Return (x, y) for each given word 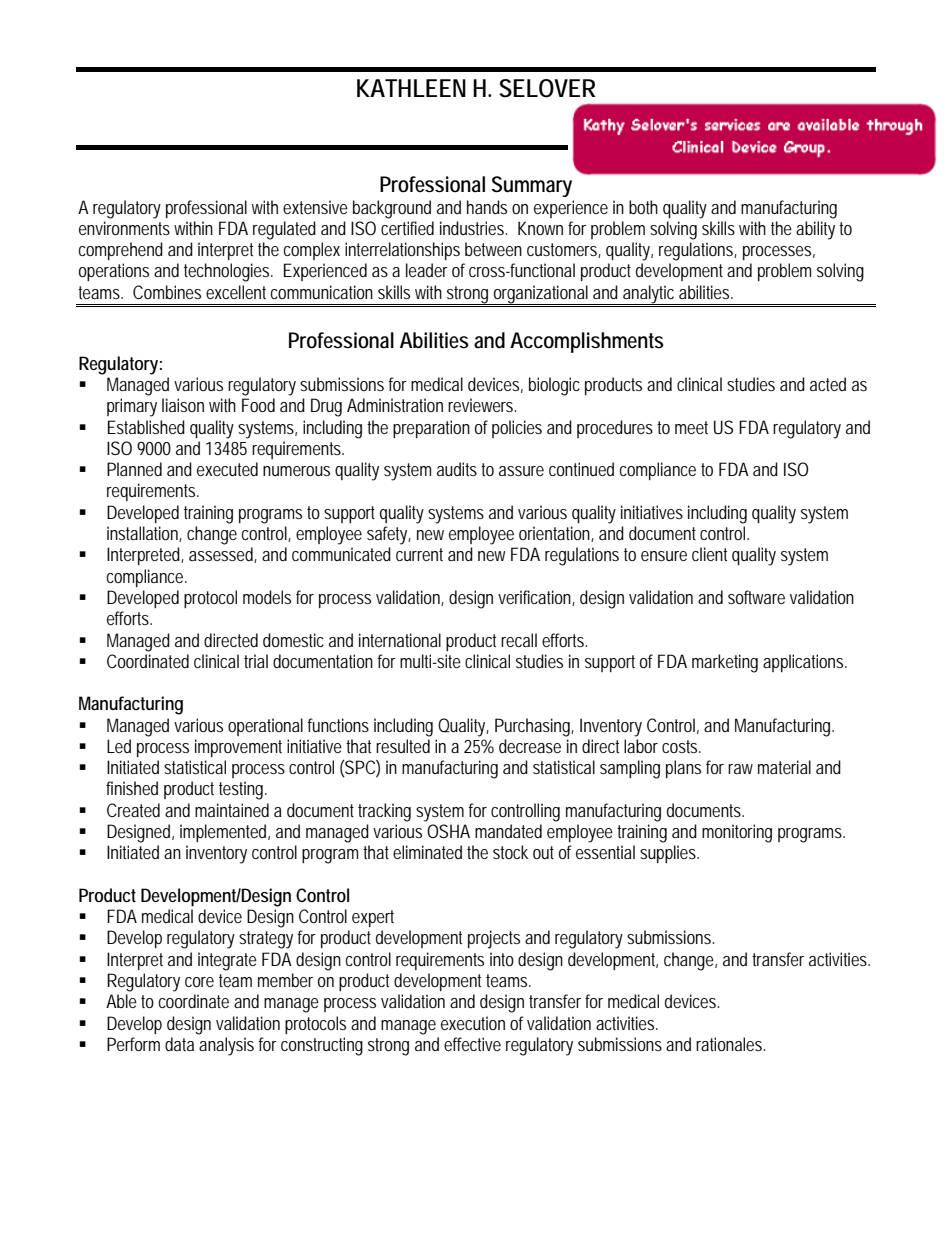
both (643, 207)
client (709, 554)
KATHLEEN (411, 88)
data (179, 1044)
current (419, 554)
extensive (315, 207)
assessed (223, 555)
